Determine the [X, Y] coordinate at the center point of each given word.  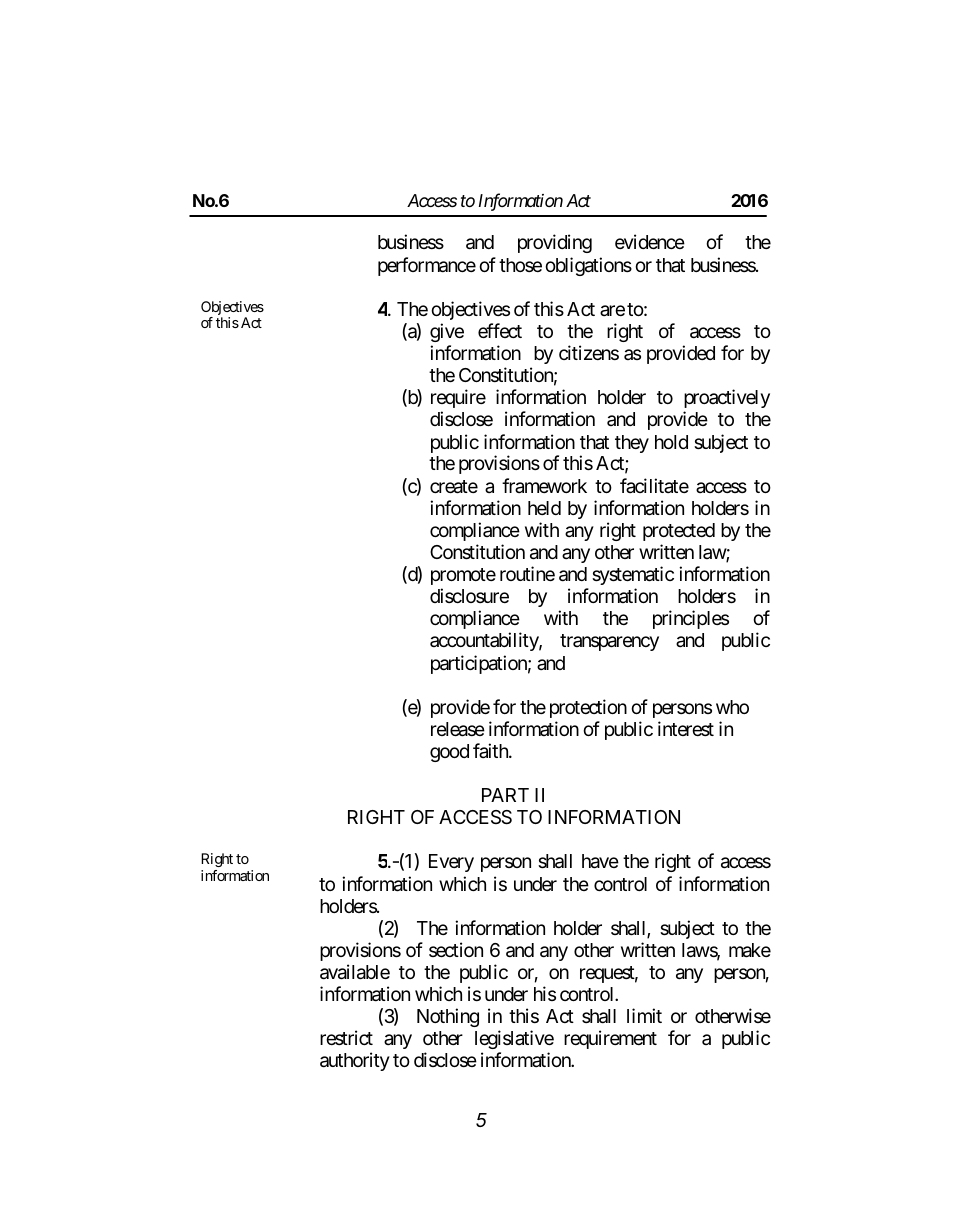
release [458, 729]
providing [555, 243]
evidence [650, 241]
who [732, 707]
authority [355, 1061]
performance [427, 266]
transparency [609, 642]
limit [644, 1015]
